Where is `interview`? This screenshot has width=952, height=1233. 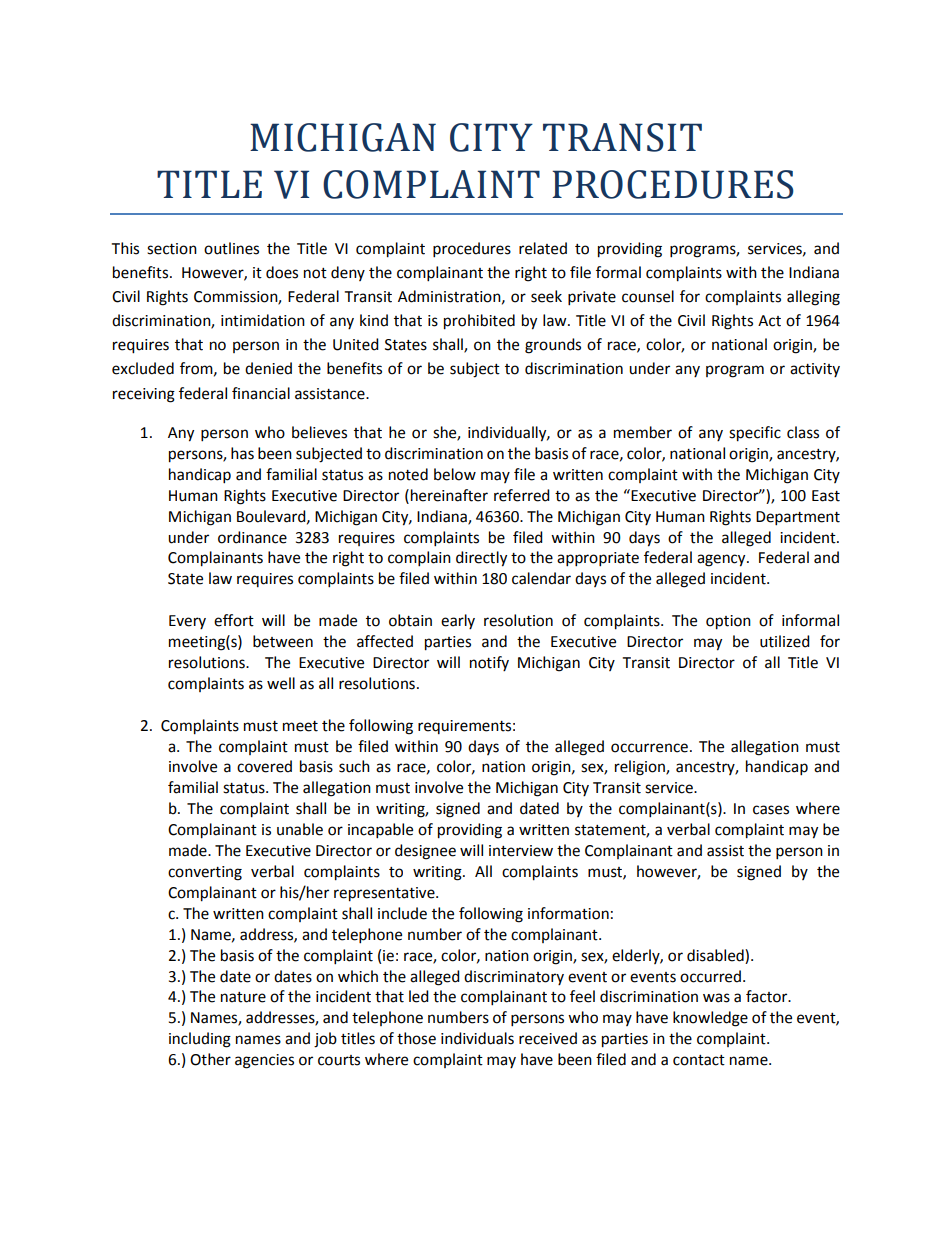 interview is located at coordinates (521, 851).
